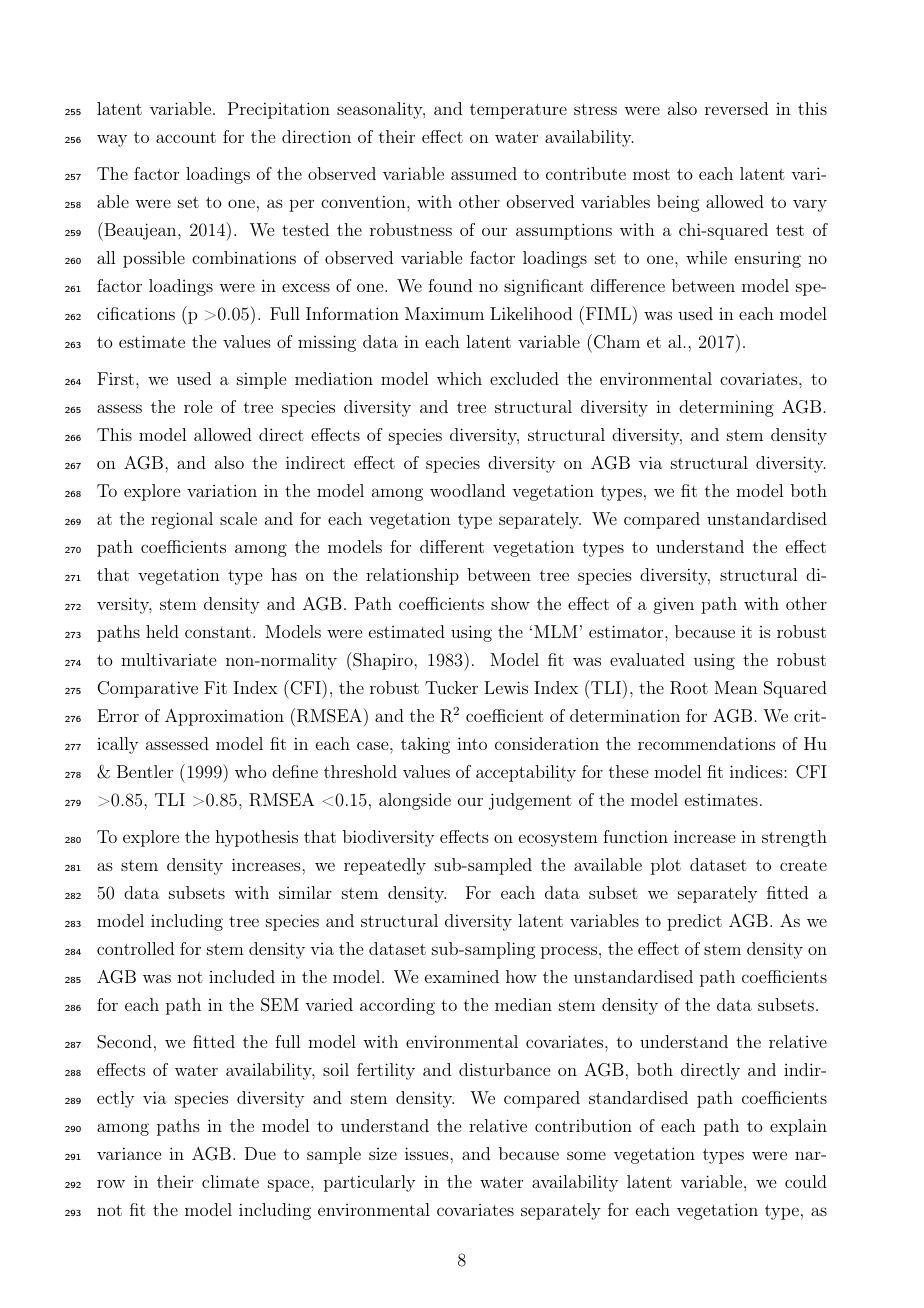  What do you see at coordinates (451, 687) in the screenshot?
I see `Tucker` at bounding box center [451, 687].
